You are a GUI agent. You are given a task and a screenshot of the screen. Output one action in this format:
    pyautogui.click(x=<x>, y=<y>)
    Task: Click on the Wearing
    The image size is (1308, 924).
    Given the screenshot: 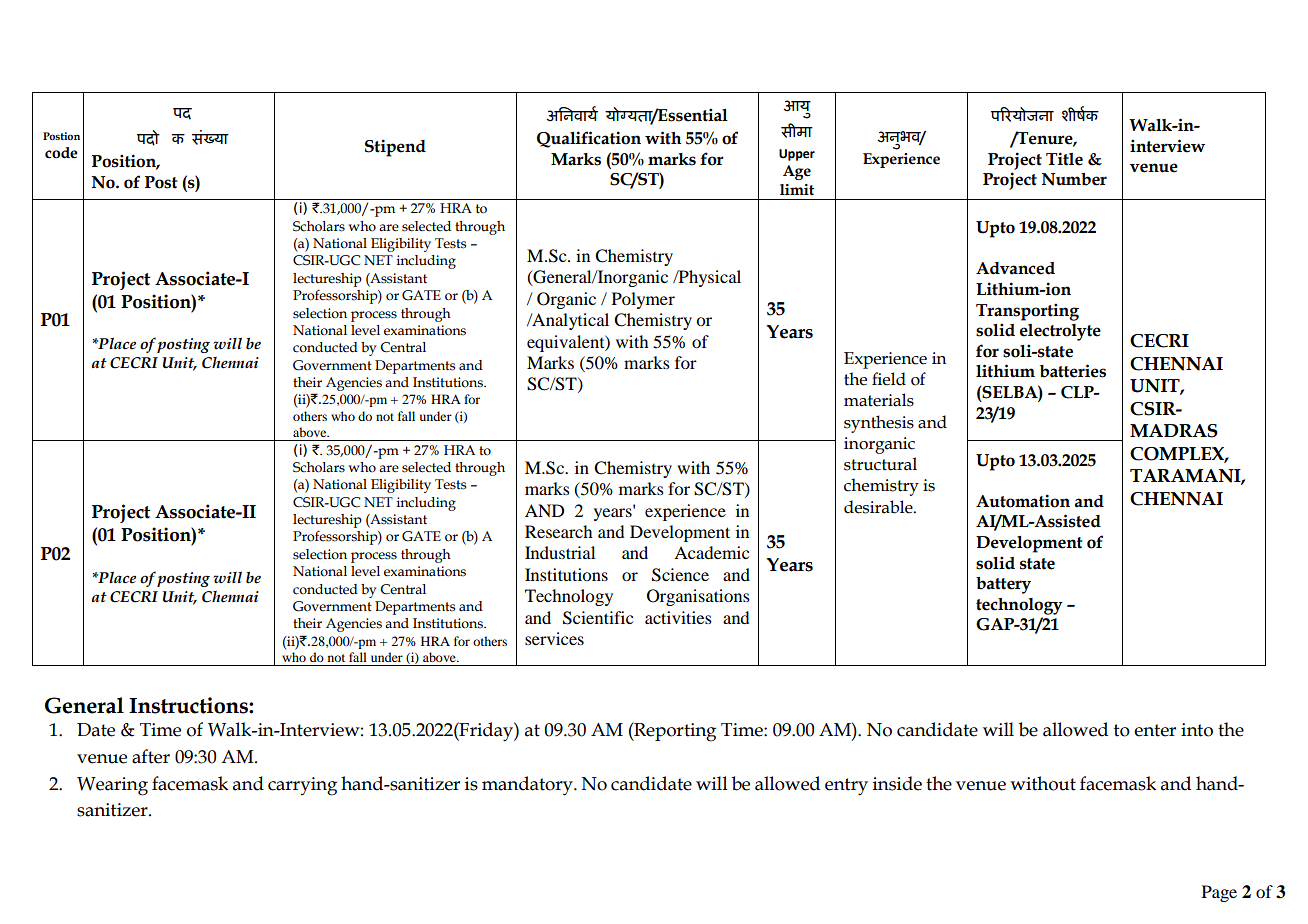 What is the action you would take?
    pyautogui.click(x=112, y=786)
